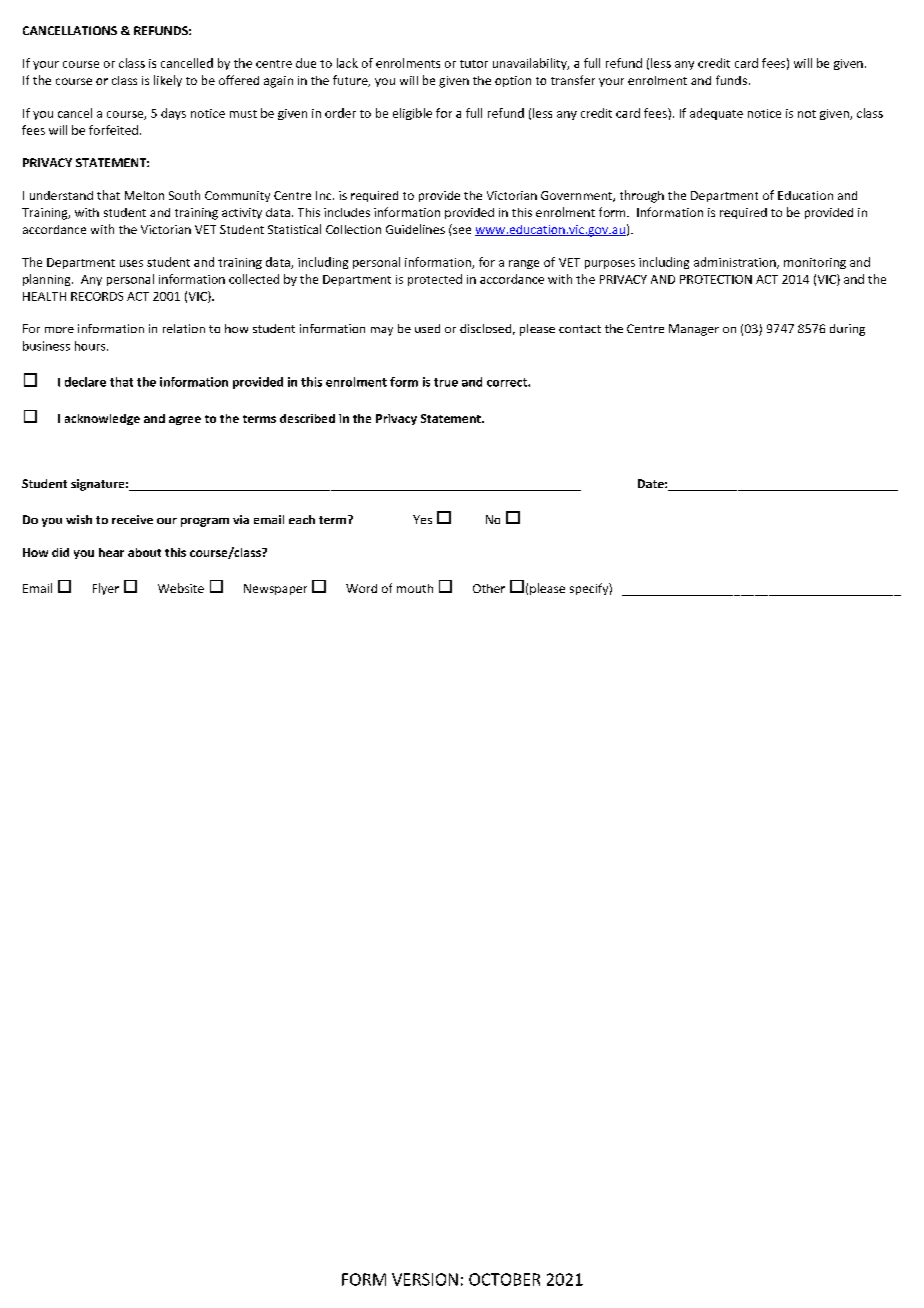 The image size is (924, 1308). Describe the element at coordinates (489, 588) in the page. I see `Other` at that location.
